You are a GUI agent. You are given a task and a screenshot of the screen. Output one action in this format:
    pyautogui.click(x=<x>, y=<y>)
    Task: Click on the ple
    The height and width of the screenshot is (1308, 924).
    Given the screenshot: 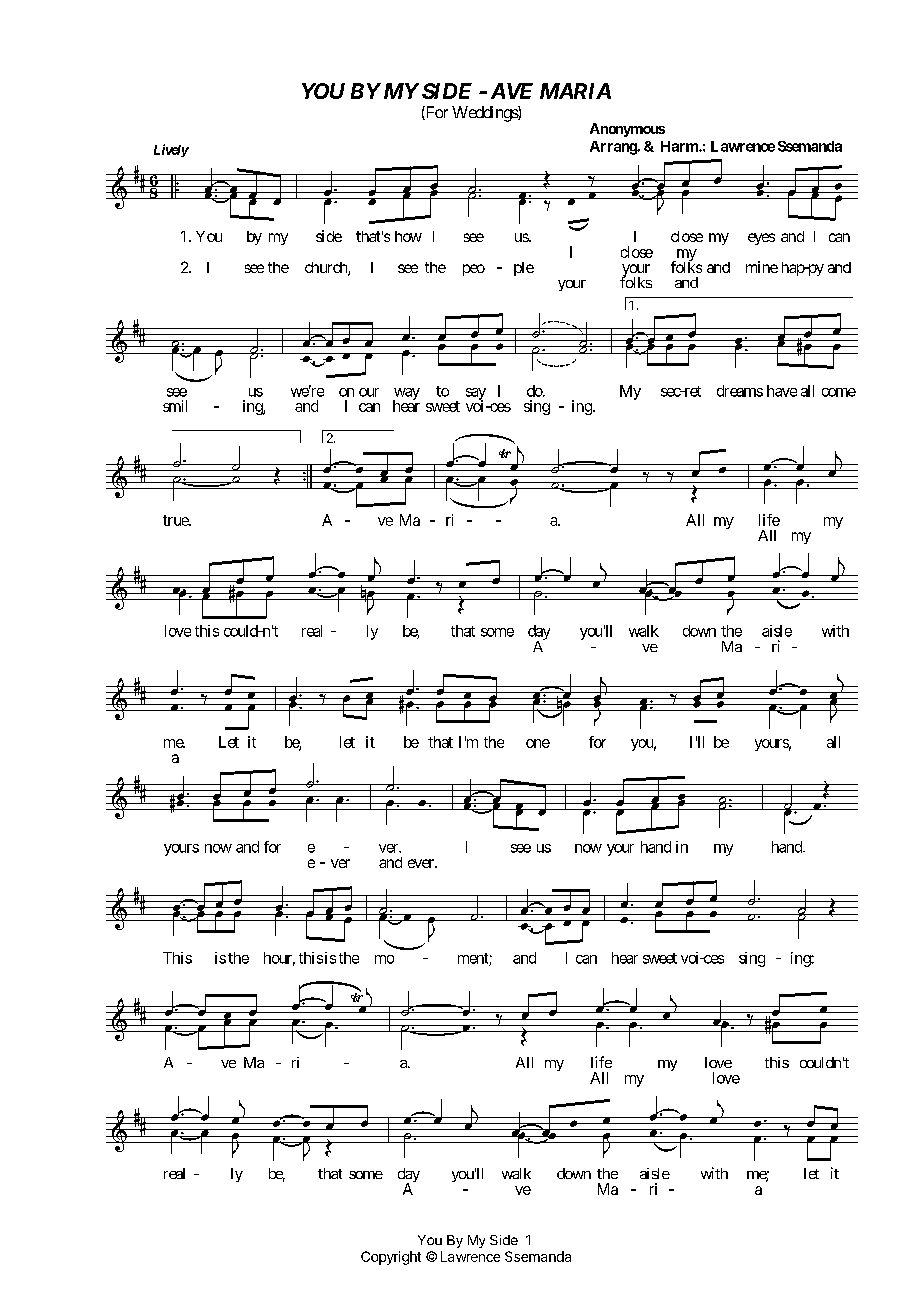 What is the action you would take?
    pyautogui.click(x=524, y=269)
